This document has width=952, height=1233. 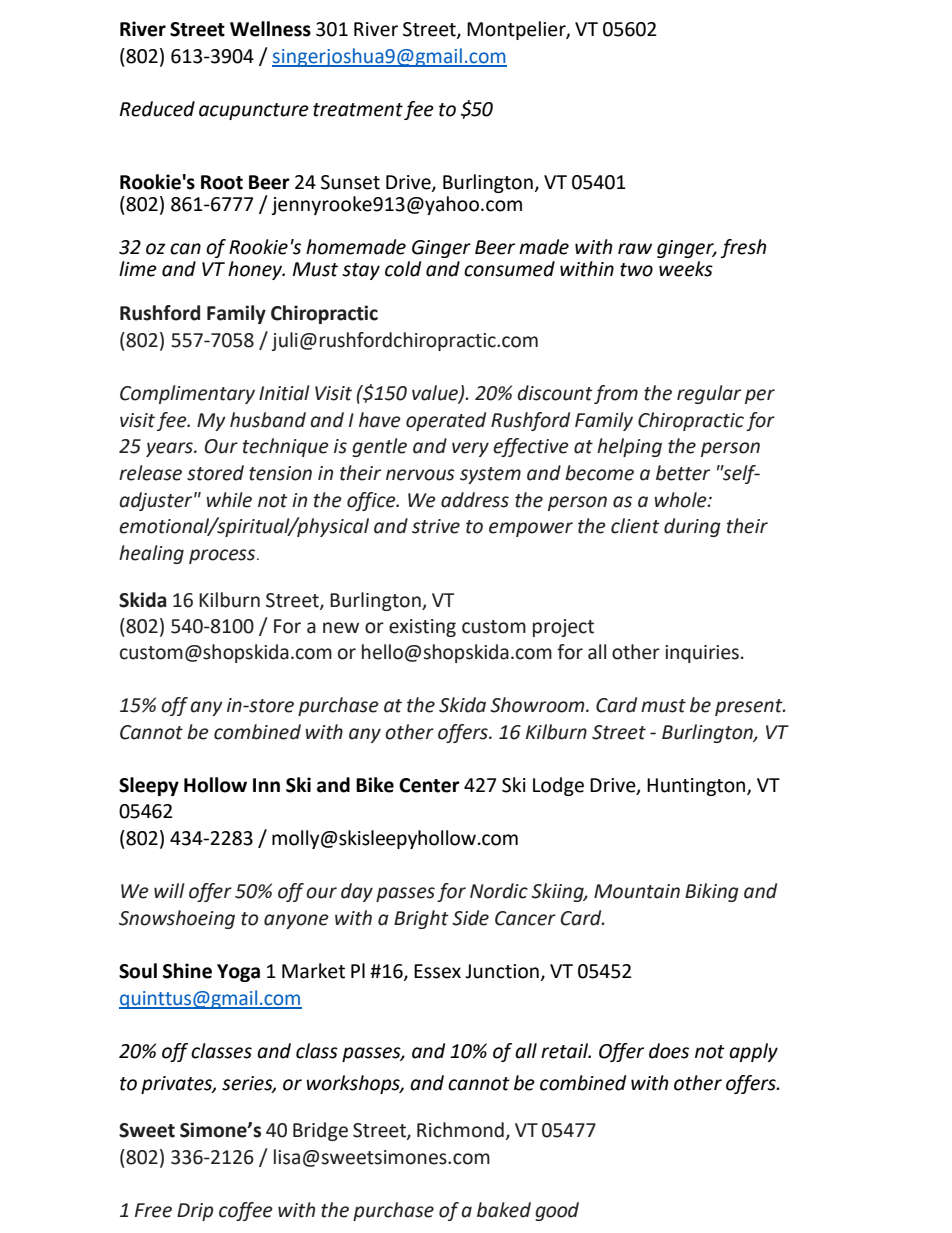 What do you see at coordinates (254, 111) in the document?
I see `acupuncture` at bounding box center [254, 111].
